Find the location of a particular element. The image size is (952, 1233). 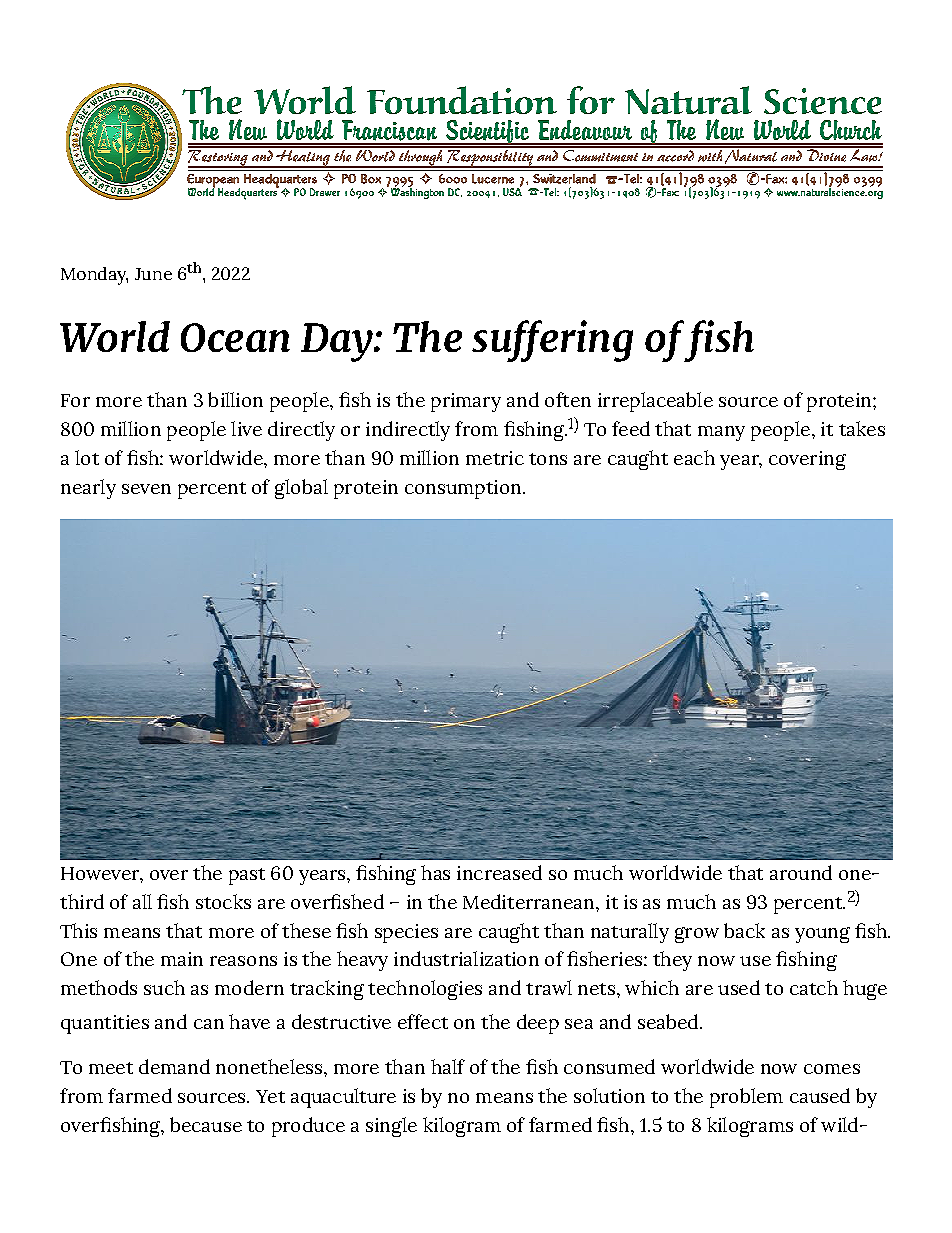

half is located at coordinates (448, 1066).
